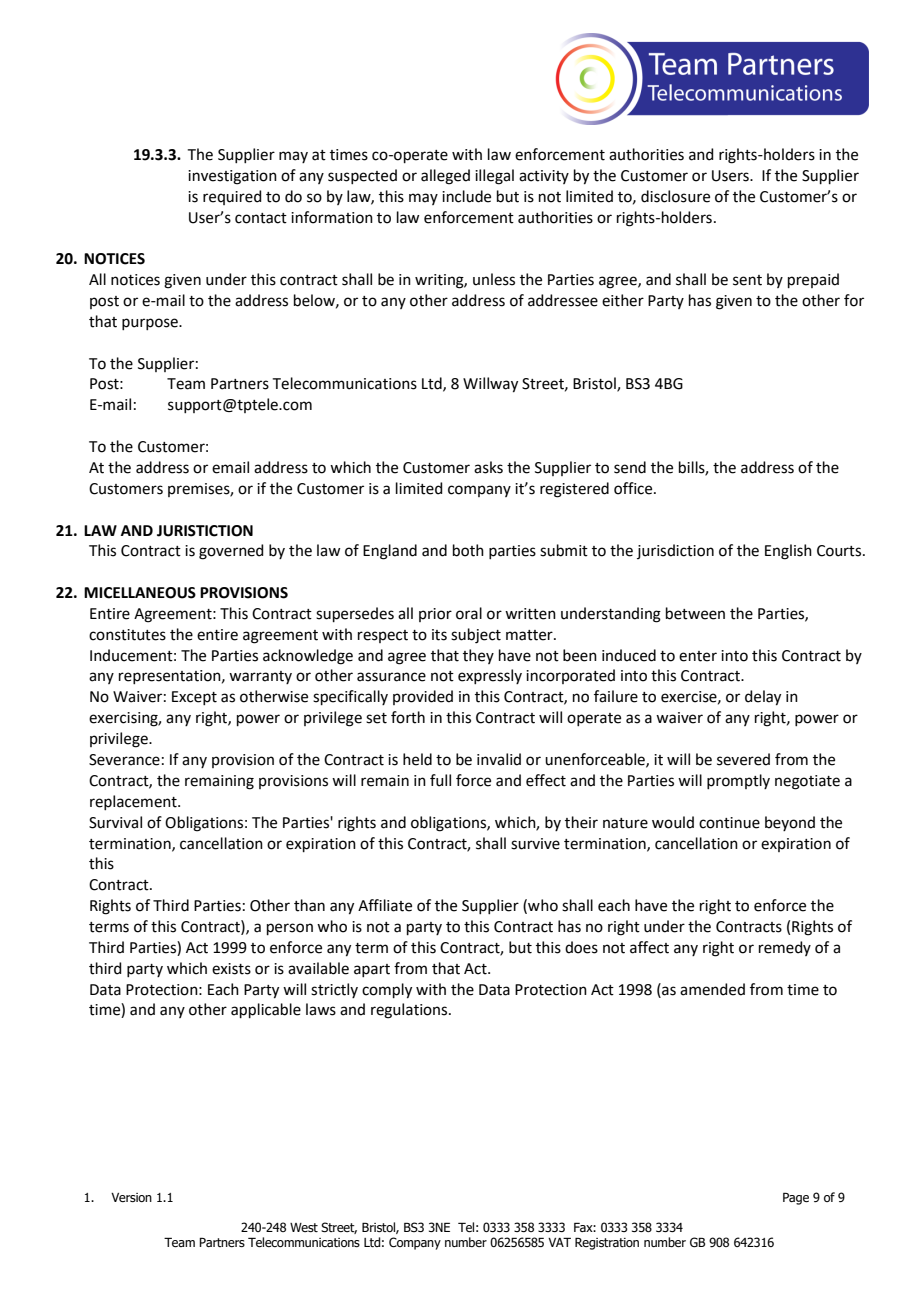 This image has height=1308, width=924. Describe the element at coordinates (535, 844) in the image. I see `survive` at that location.
